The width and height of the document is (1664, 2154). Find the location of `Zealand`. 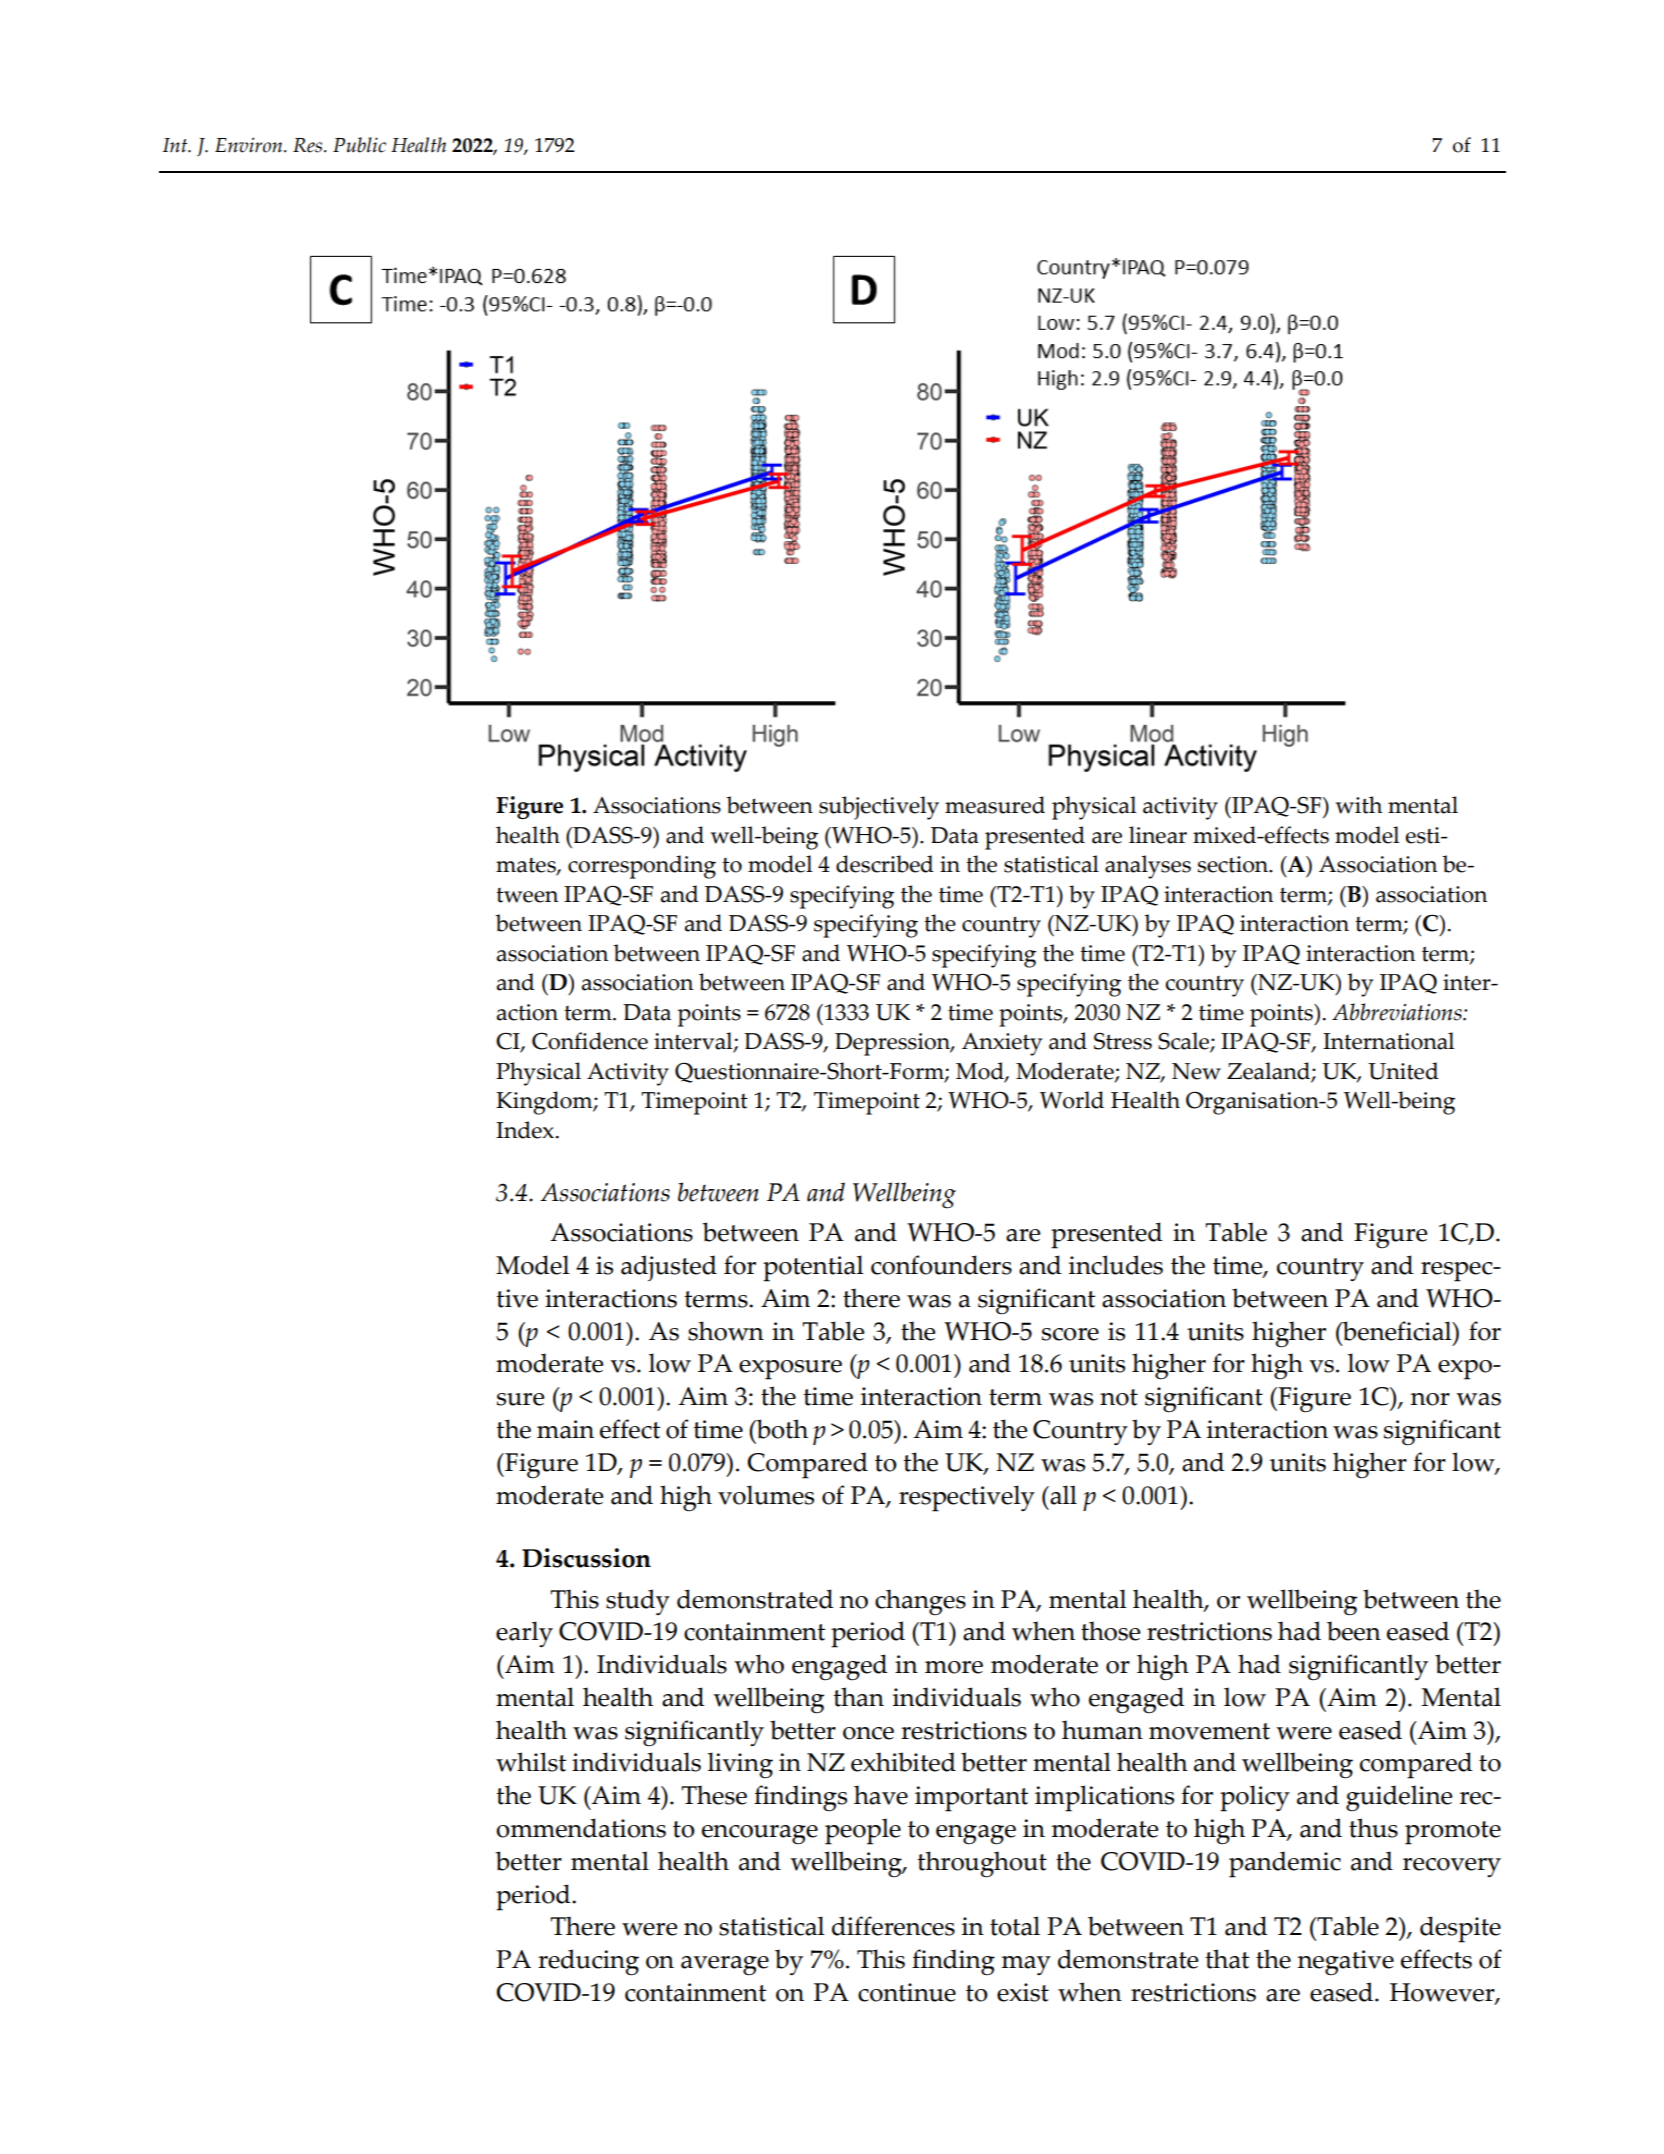

Zealand is located at coordinates (1269, 1072).
